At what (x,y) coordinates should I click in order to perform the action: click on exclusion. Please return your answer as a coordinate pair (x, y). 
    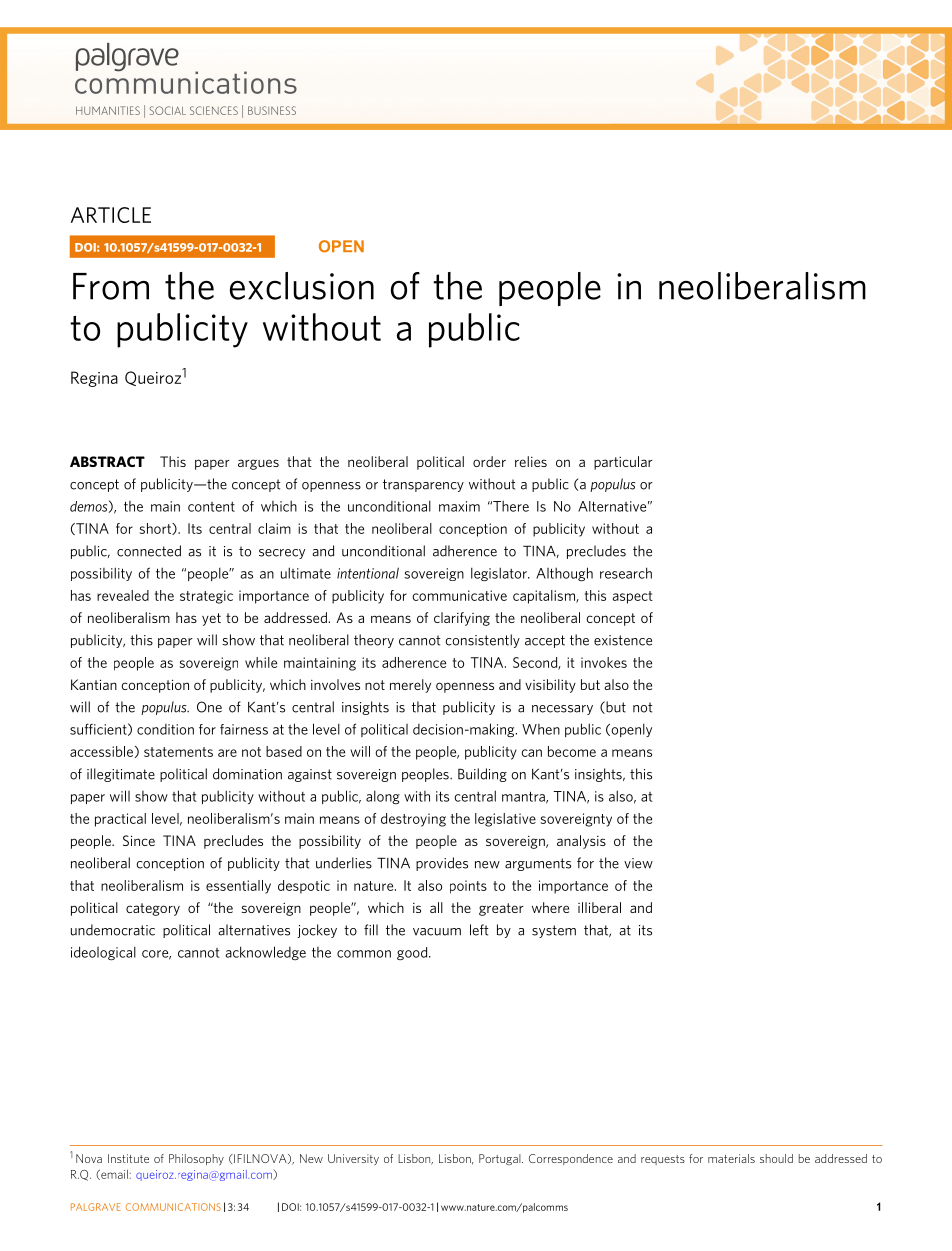
    Looking at the image, I should click on (302, 286).
